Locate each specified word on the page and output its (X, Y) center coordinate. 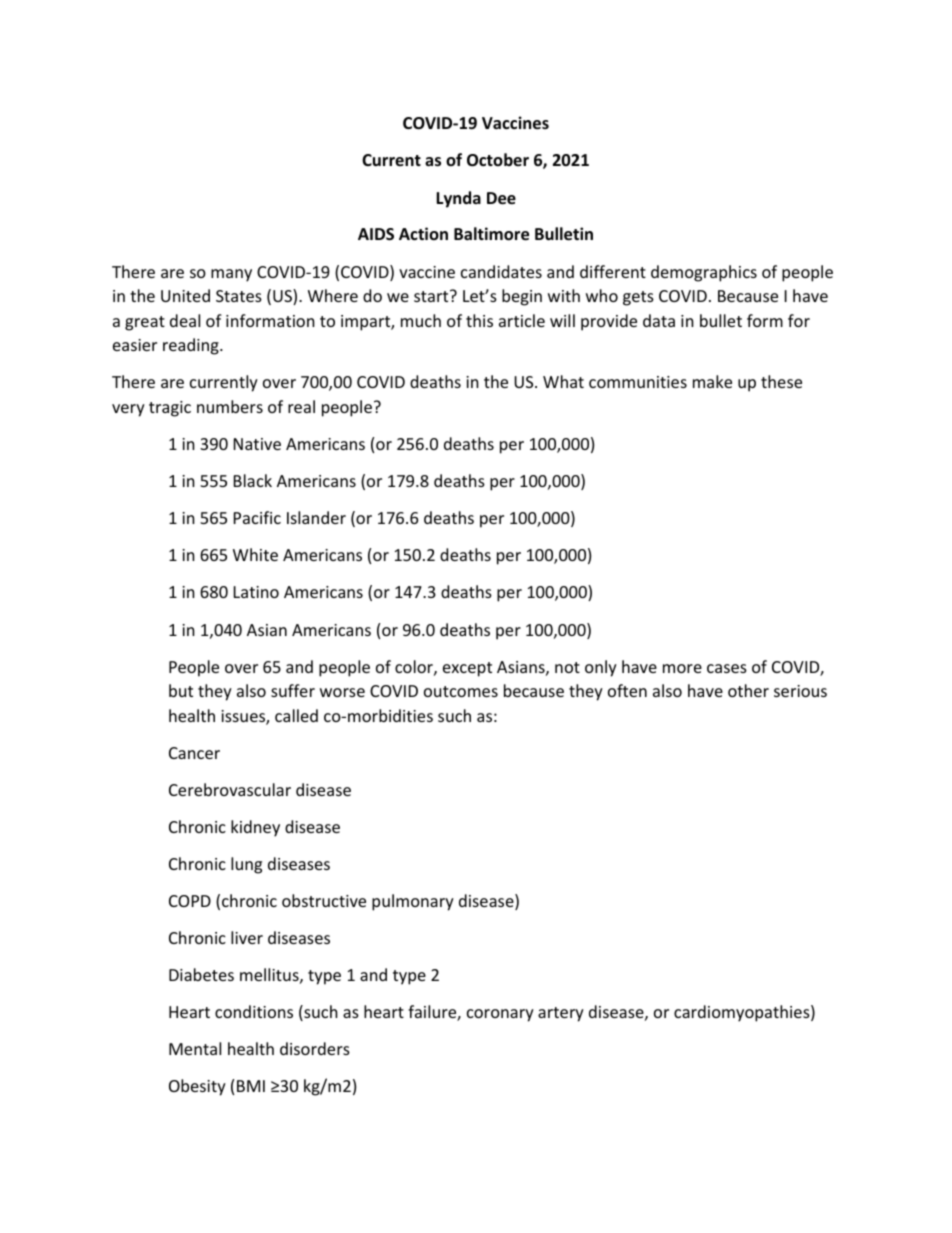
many (231, 275)
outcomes (461, 691)
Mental (195, 1048)
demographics (704, 273)
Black (253, 480)
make (712, 381)
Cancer (194, 753)
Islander (316, 517)
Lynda (458, 199)
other (748, 690)
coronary (500, 1015)
